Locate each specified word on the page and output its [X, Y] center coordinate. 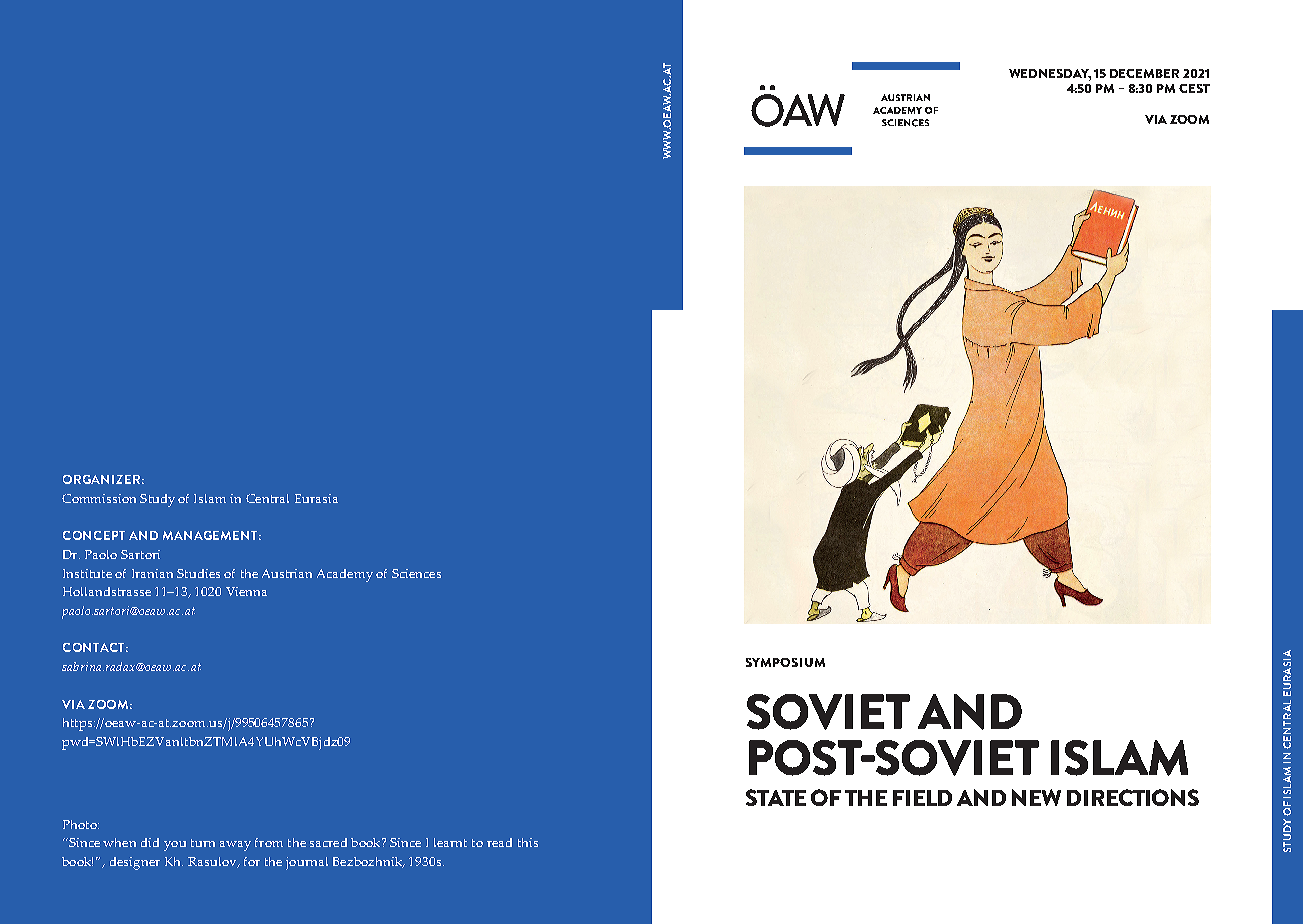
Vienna [246, 591]
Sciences [416, 573]
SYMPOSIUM [785, 662]
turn [203, 843]
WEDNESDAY [1050, 74]
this [528, 842]
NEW [1036, 797]
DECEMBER [1144, 73]
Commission [99, 498]
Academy [345, 575]
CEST [1194, 88]
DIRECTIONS [1133, 797]
